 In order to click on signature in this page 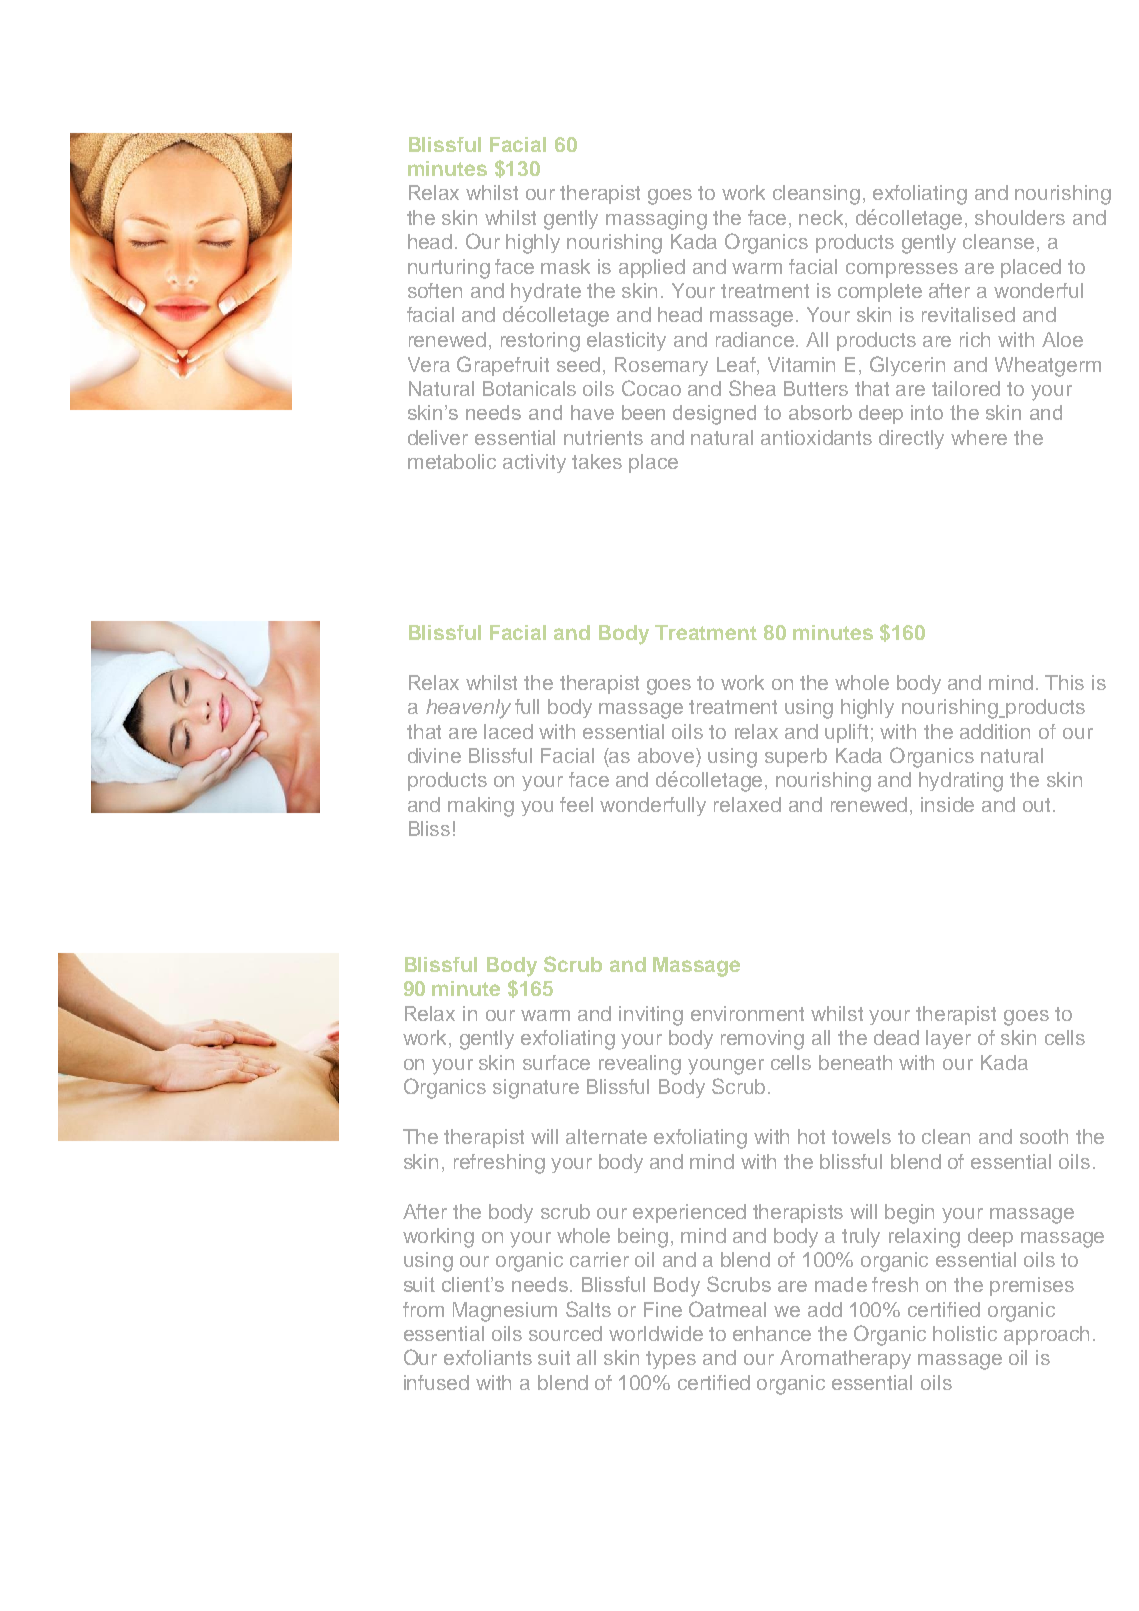, I will do `click(536, 1089)`.
